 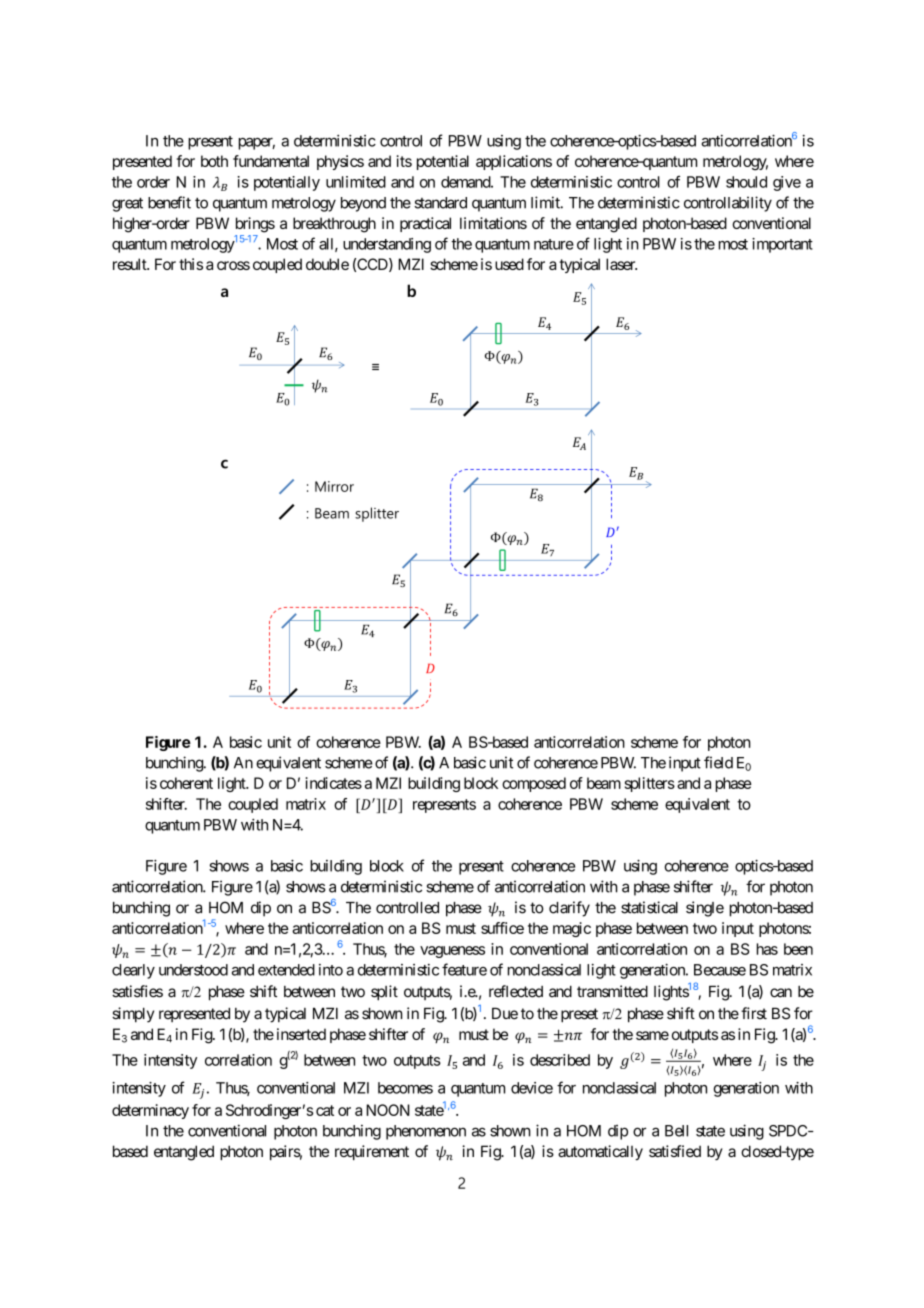 I want to click on should, so click(x=746, y=182).
